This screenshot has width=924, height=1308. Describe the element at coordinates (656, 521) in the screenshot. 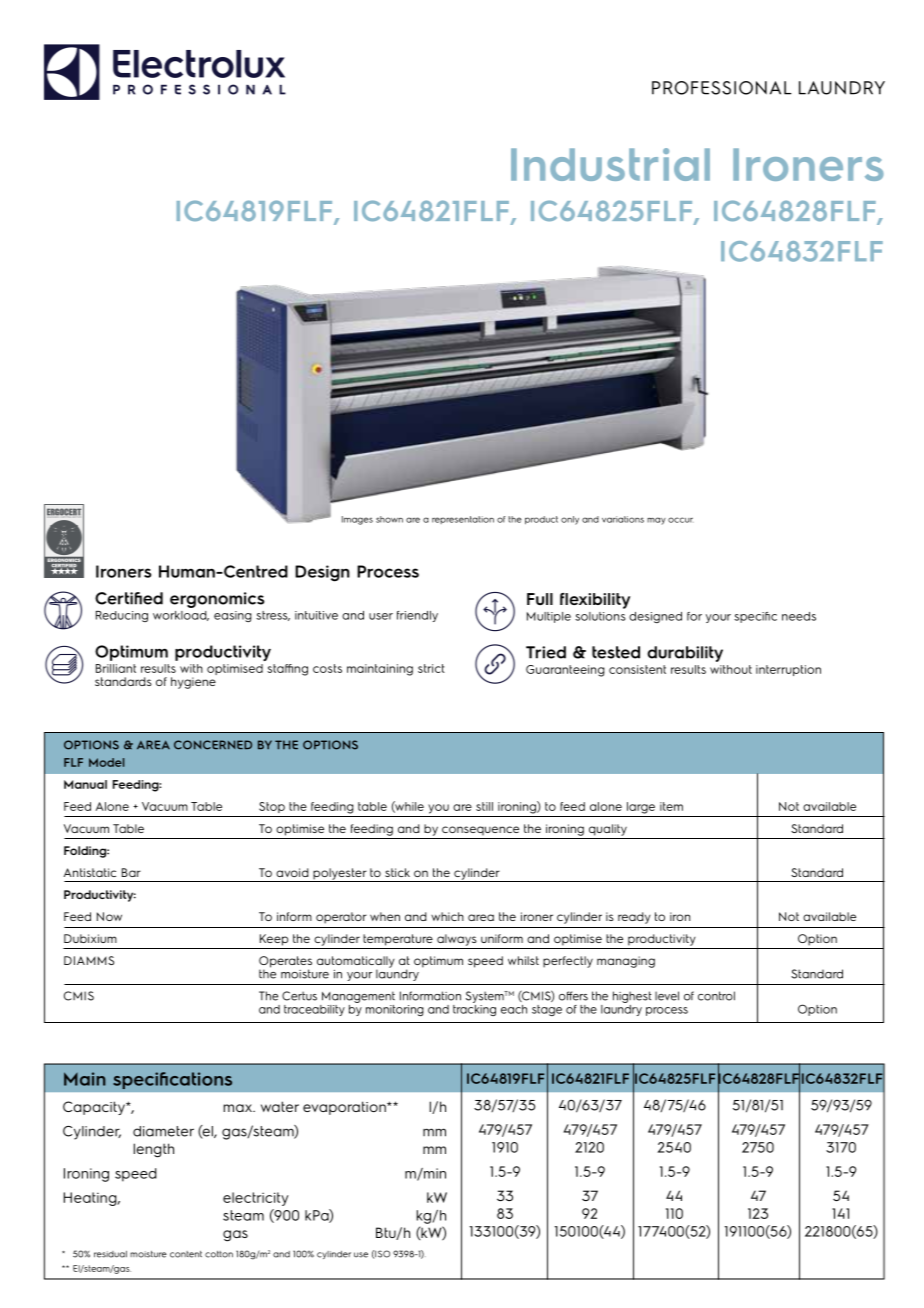

I see `may` at that location.
